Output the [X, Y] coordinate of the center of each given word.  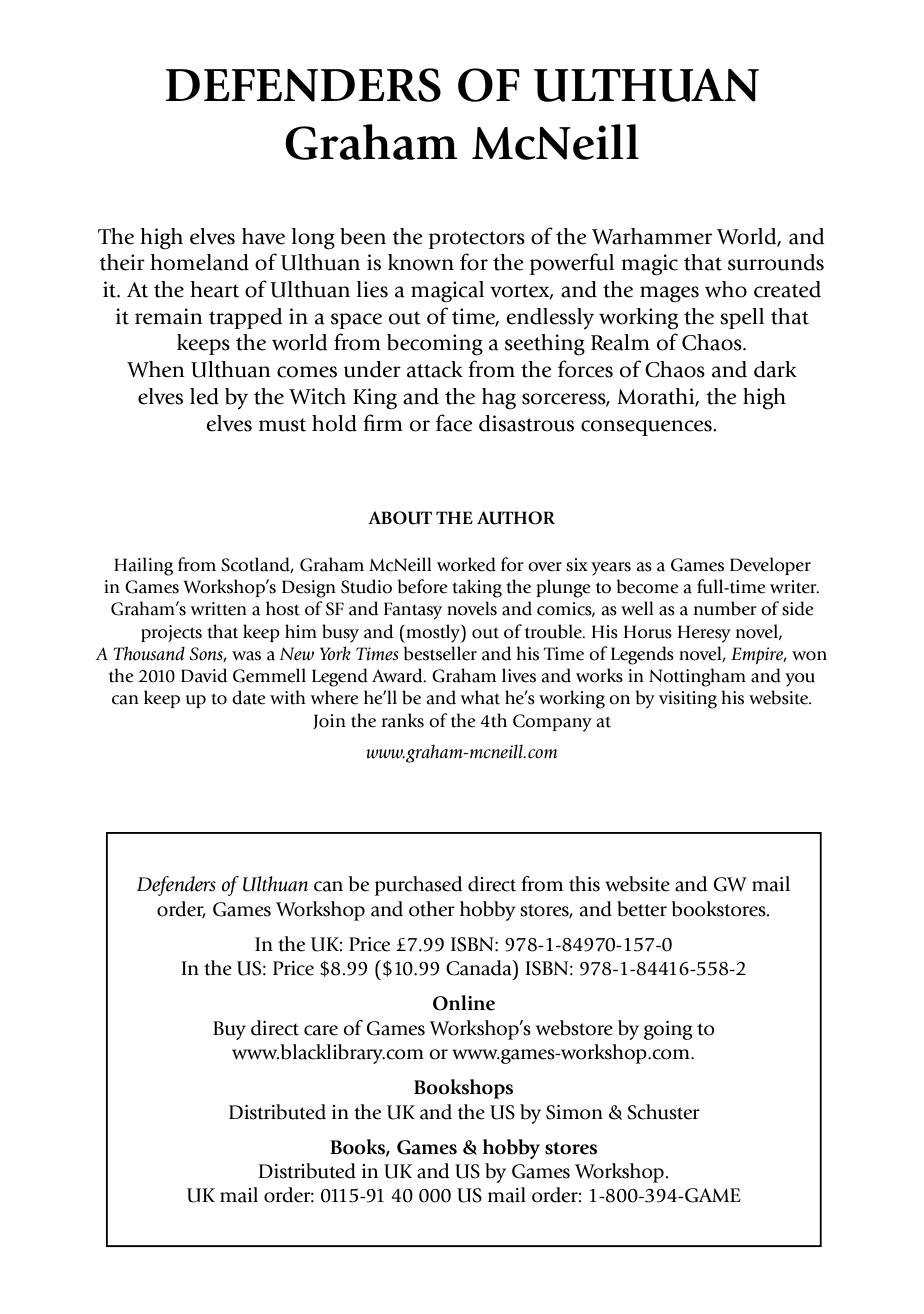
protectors [477, 240]
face [454, 423]
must [282, 425]
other [432, 909]
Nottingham [697, 677]
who [726, 289]
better [642, 909]
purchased [418, 886]
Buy [229, 1030]
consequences [647, 428]
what [480, 697]
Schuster [663, 1112]
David [204, 675]
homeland [199, 262]
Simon [574, 1112]
